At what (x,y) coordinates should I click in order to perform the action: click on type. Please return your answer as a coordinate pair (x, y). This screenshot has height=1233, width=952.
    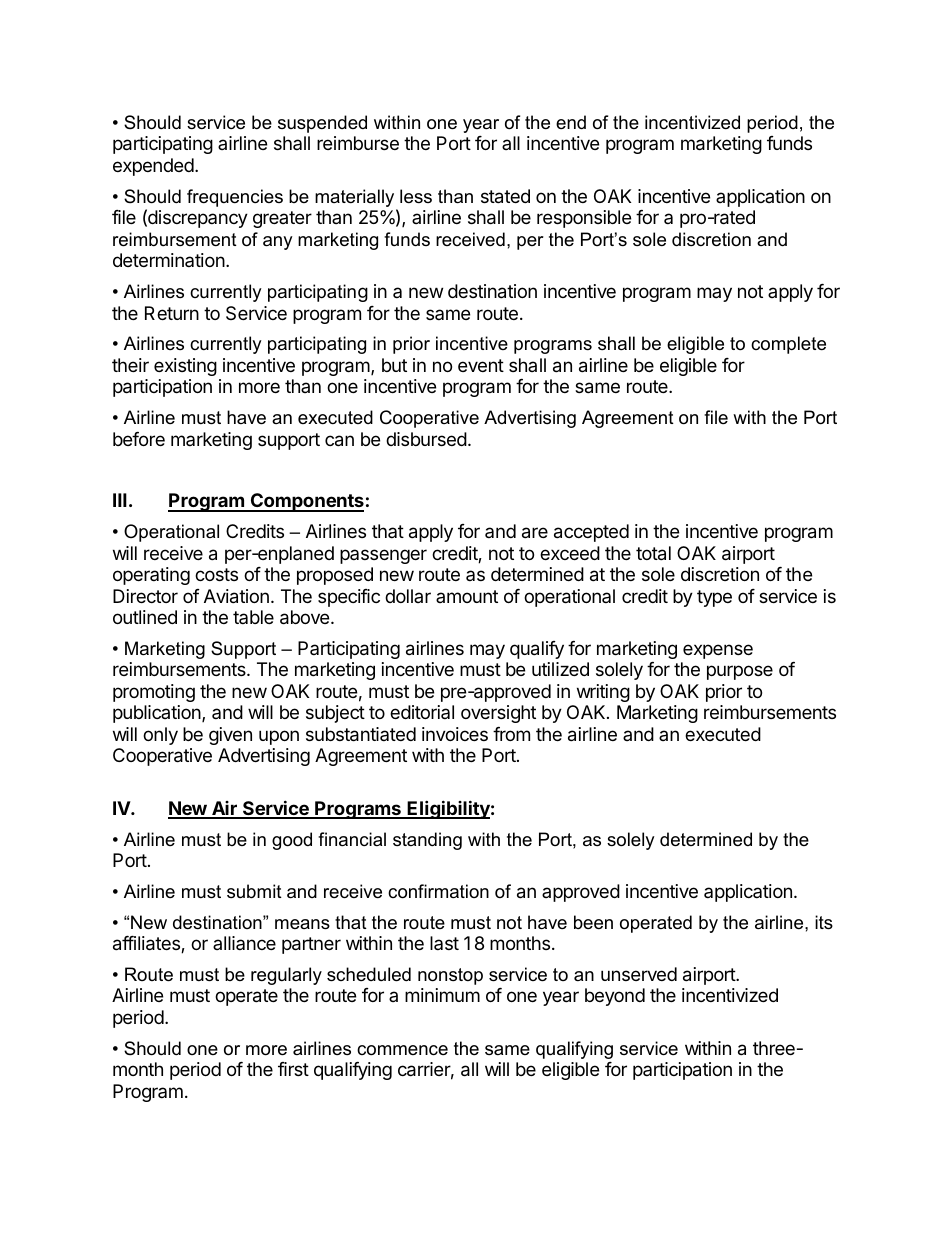
    Looking at the image, I should click on (714, 598).
